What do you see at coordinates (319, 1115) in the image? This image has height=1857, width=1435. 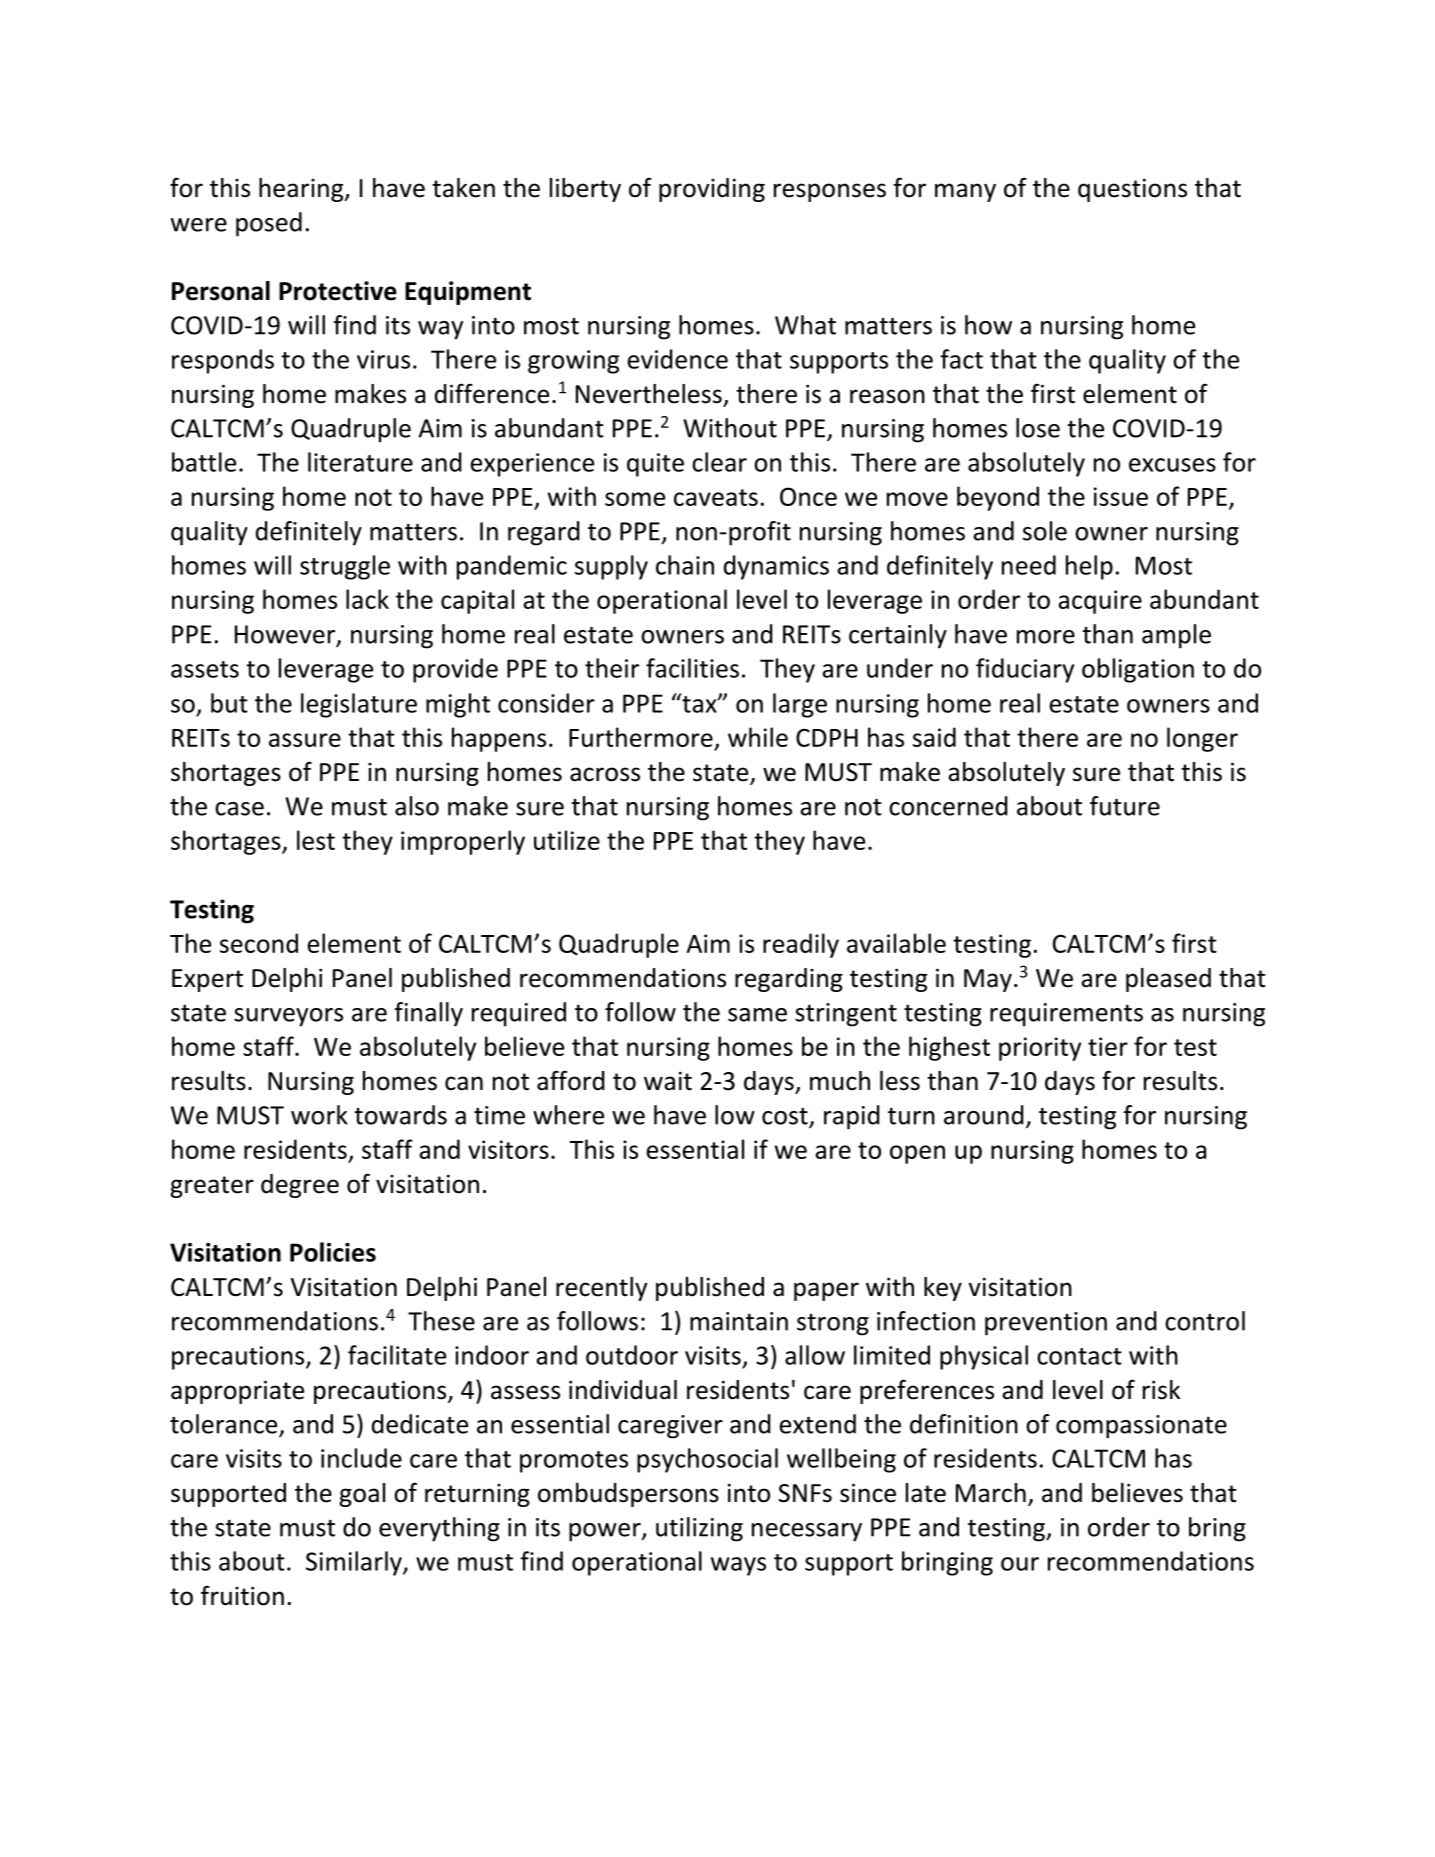 I see `work` at bounding box center [319, 1115].
